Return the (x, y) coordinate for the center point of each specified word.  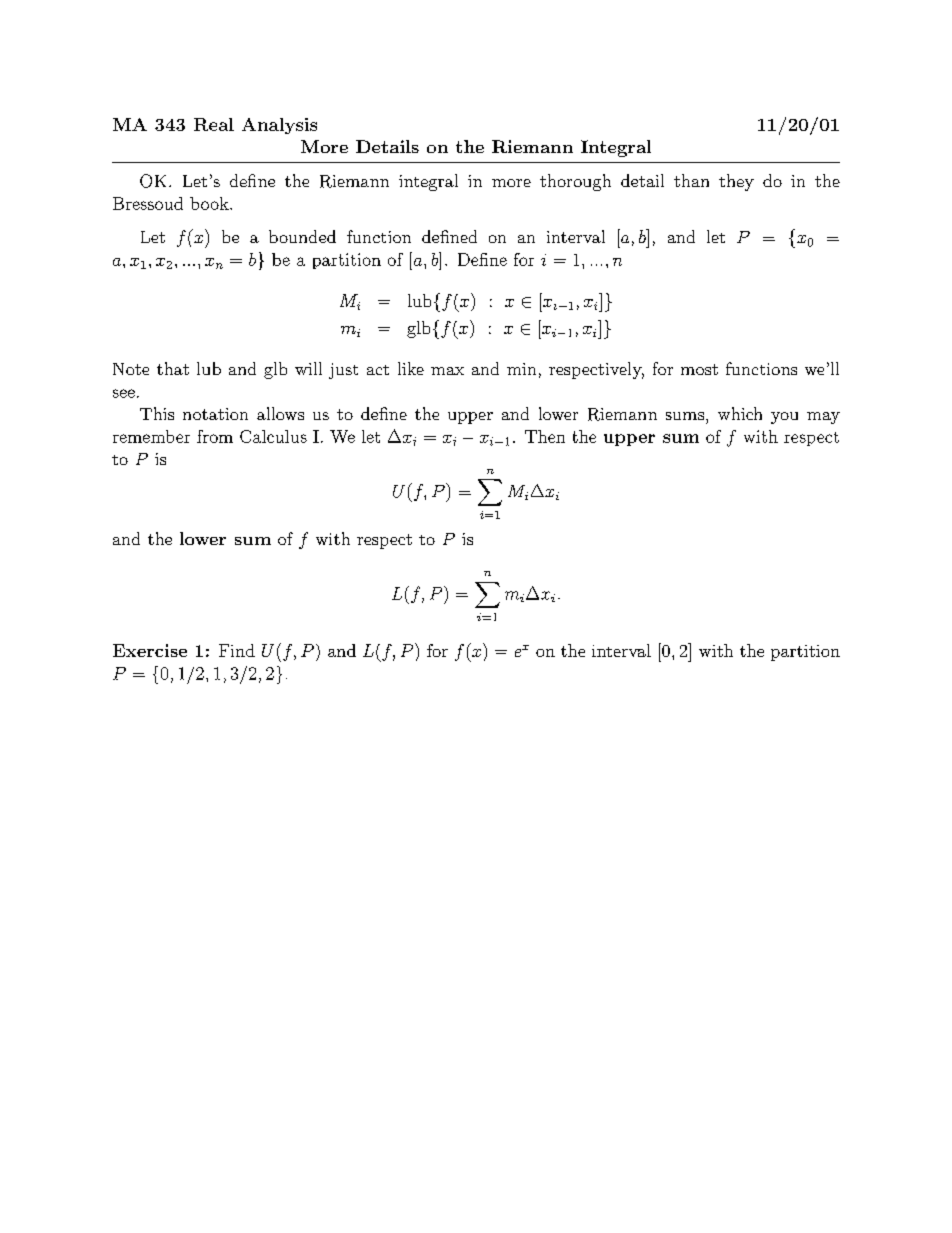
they (736, 182)
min (521, 369)
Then (545, 436)
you (784, 418)
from (215, 436)
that (173, 368)
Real (214, 124)
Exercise (150, 650)
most (699, 369)
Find (237, 650)
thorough (575, 182)
